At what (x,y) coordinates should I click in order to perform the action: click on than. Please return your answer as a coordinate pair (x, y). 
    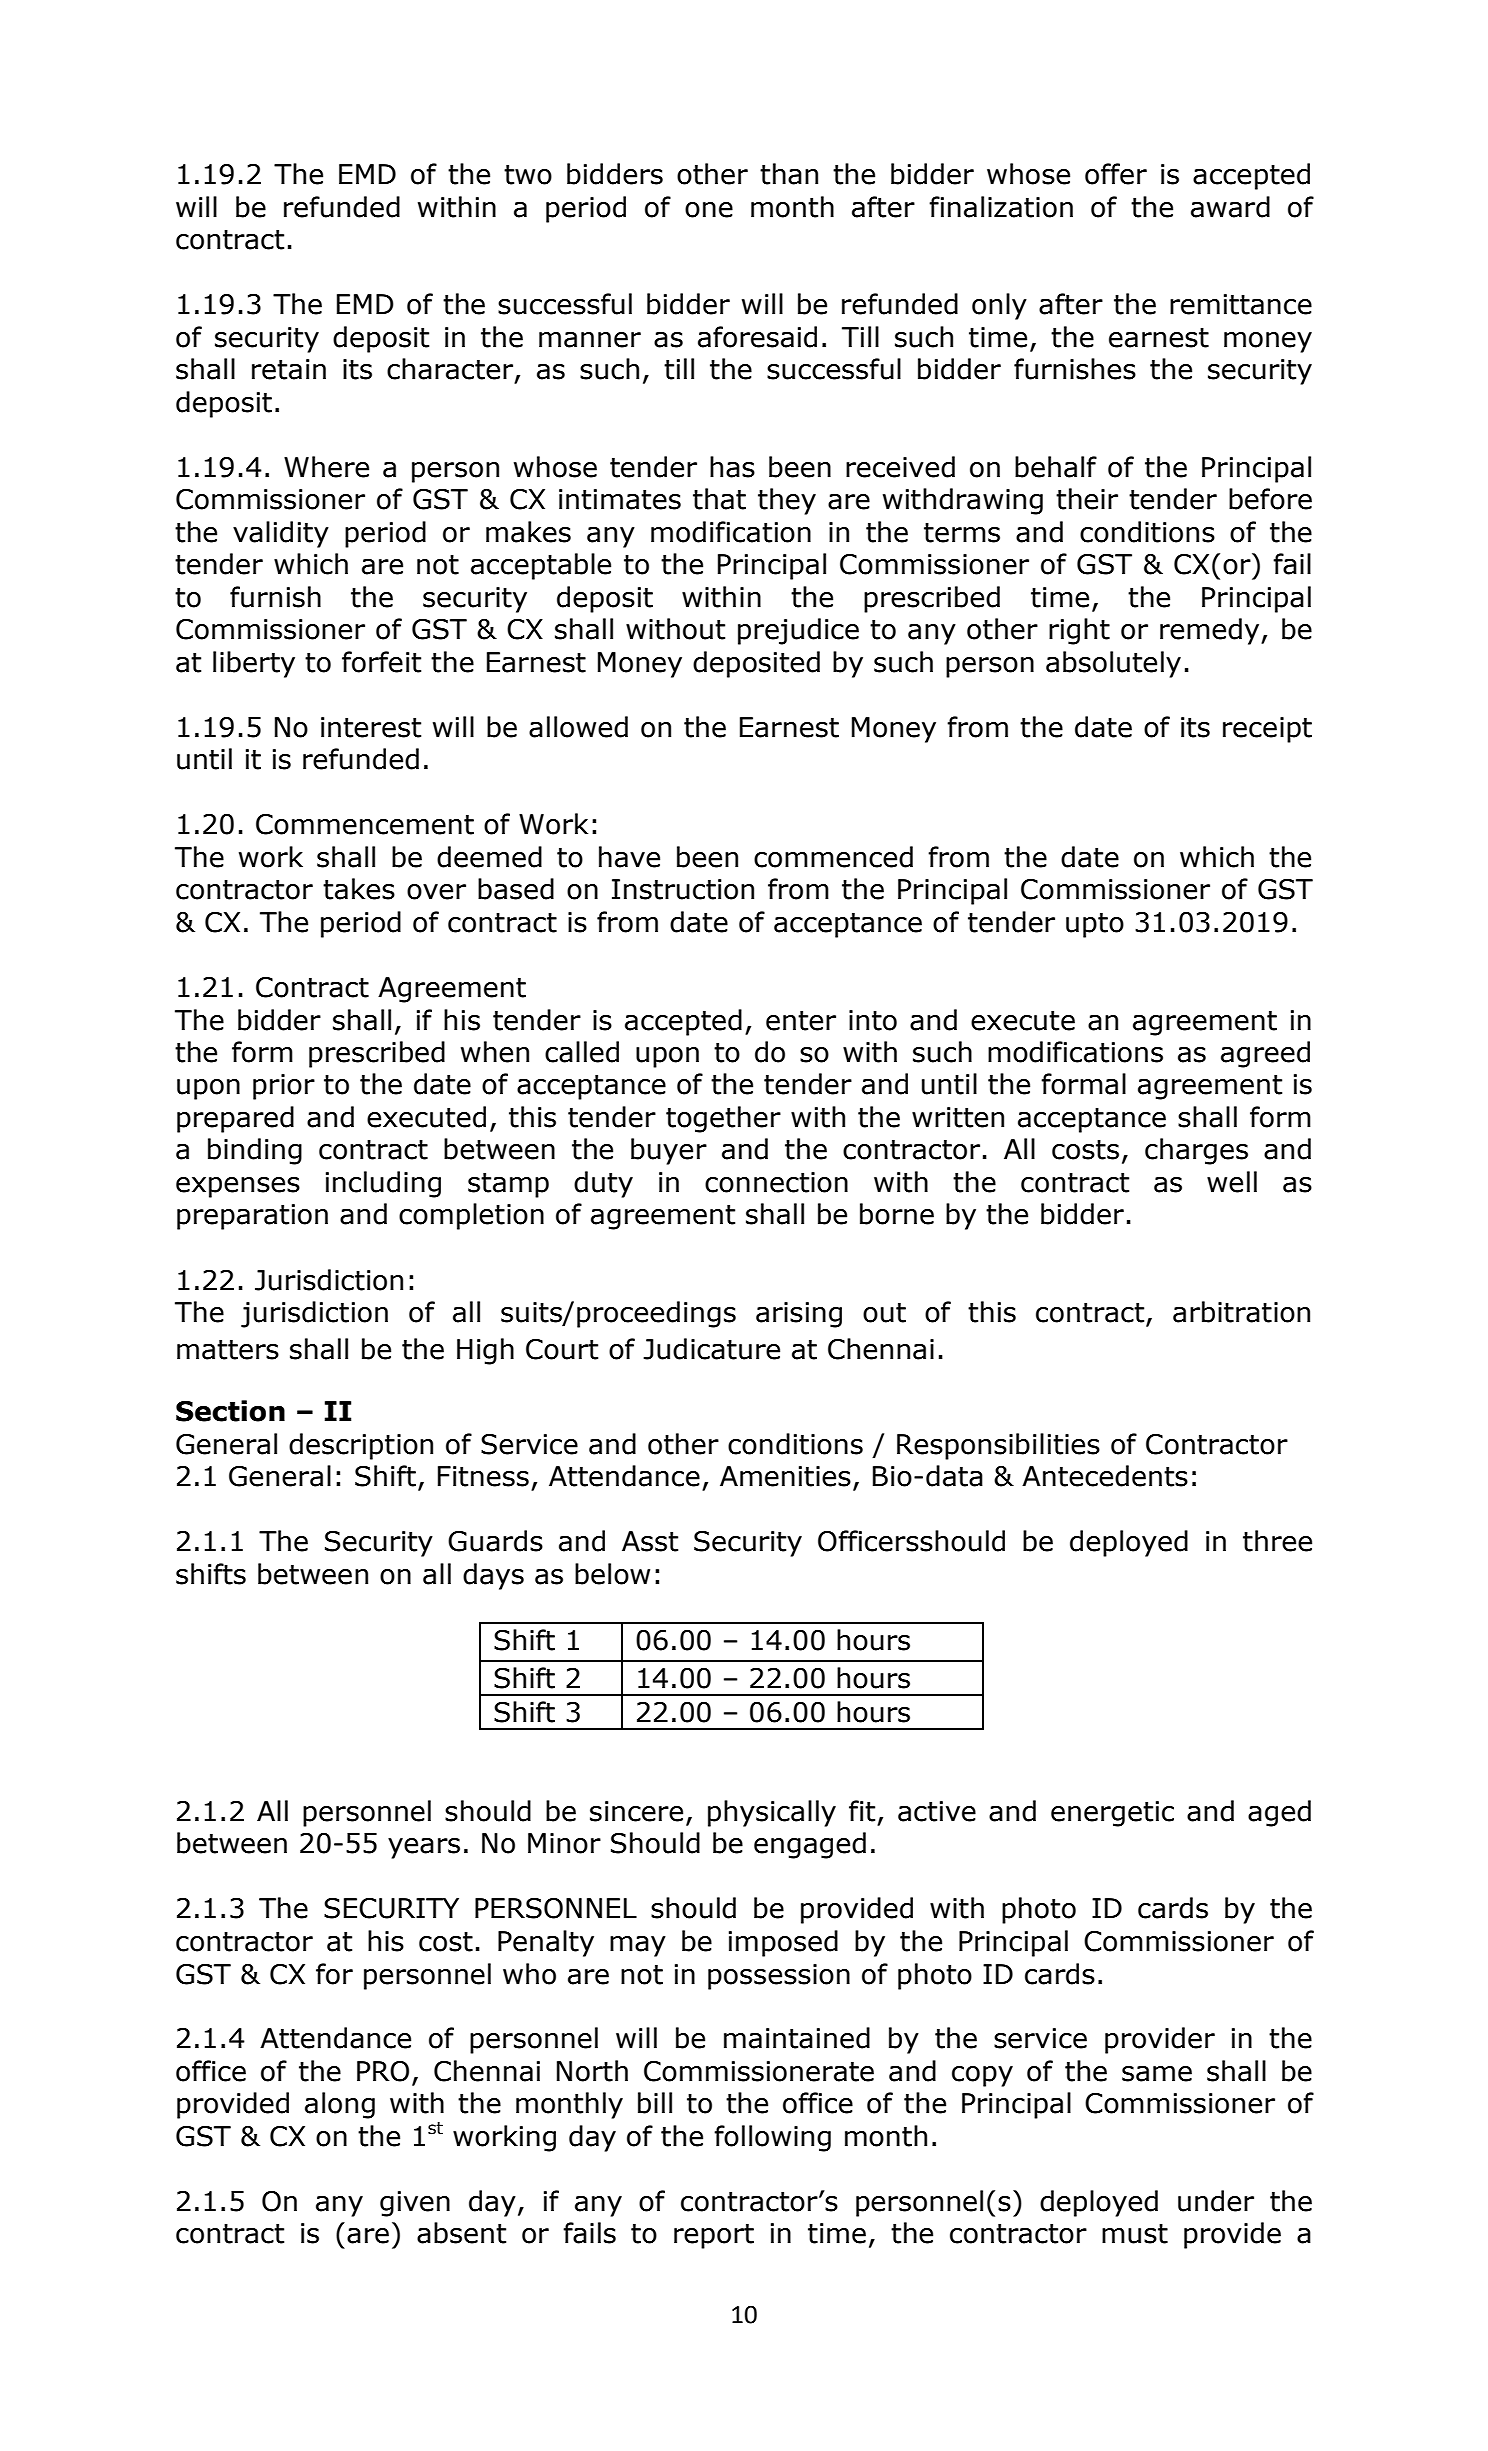
    Looking at the image, I should click on (789, 174).
